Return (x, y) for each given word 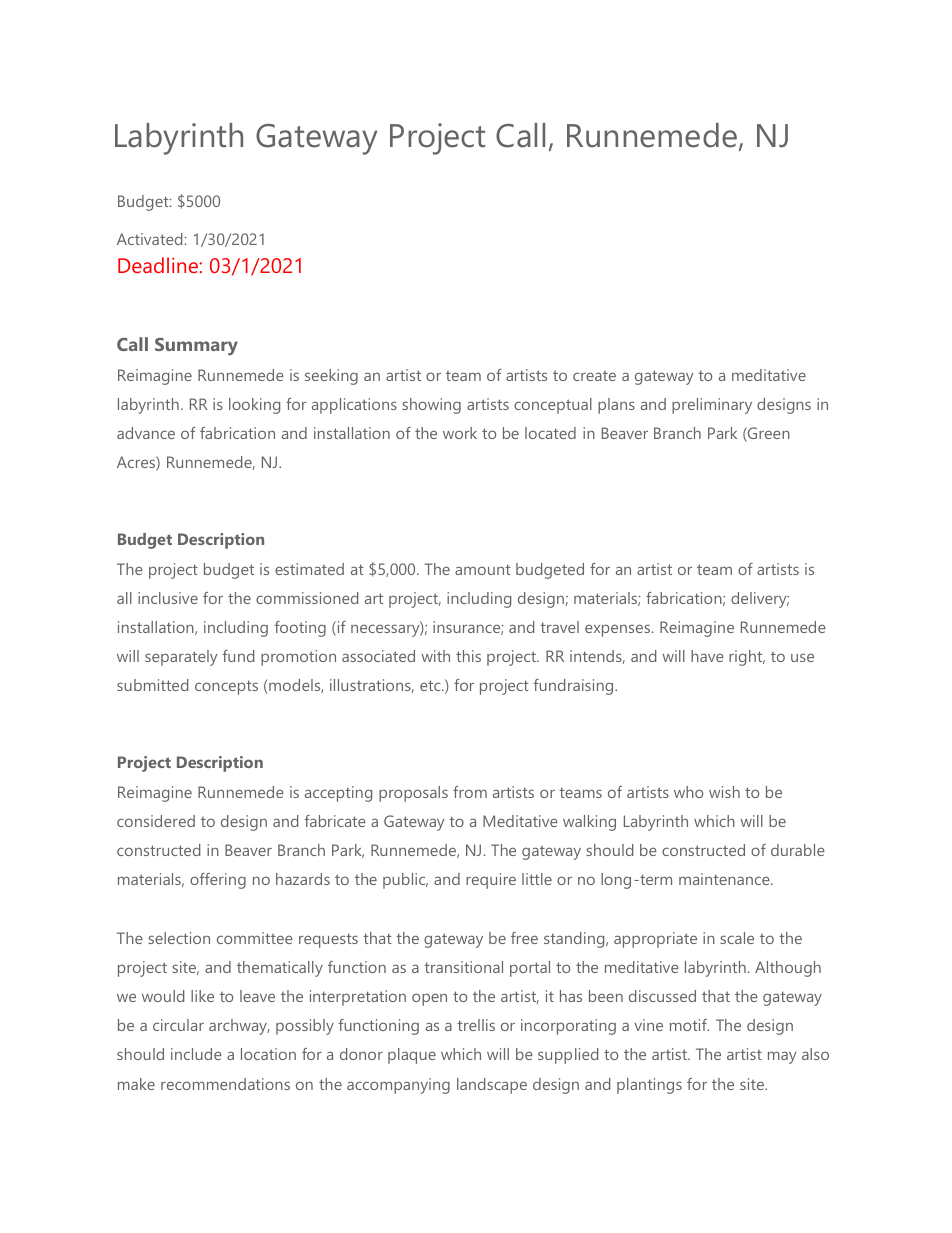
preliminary (712, 406)
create (594, 376)
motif (689, 1025)
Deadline (159, 265)
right (747, 658)
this (468, 656)
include (196, 1054)
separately (181, 658)
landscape (492, 1086)
